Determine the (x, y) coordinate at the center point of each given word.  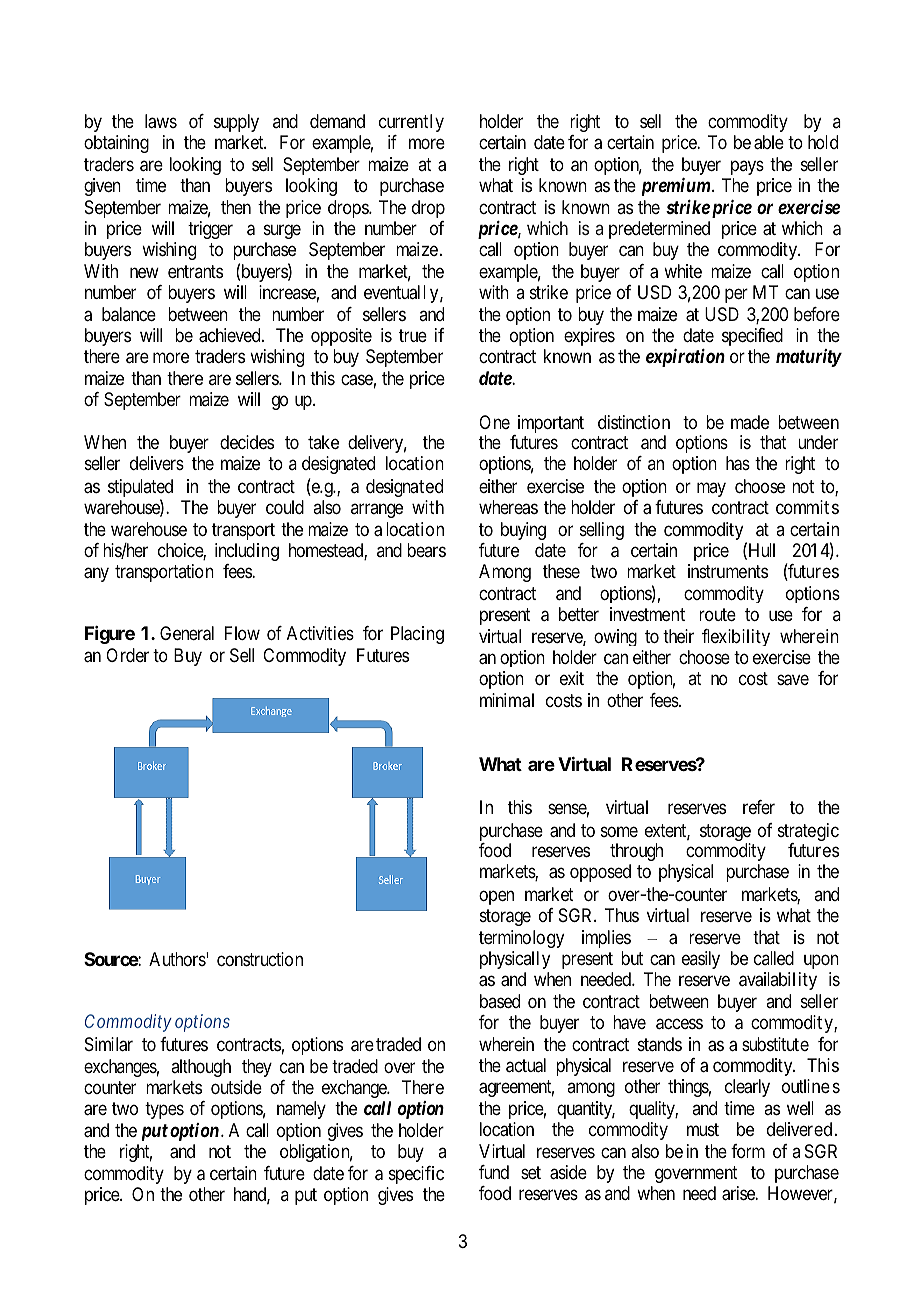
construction (260, 959)
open (496, 897)
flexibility (736, 637)
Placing (417, 635)
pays (747, 167)
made (750, 422)
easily (701, 960)
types (164, 1110)
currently (411, 123)
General (187, 633)
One (494, 422)
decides (247, 442)
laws (161, 121)
